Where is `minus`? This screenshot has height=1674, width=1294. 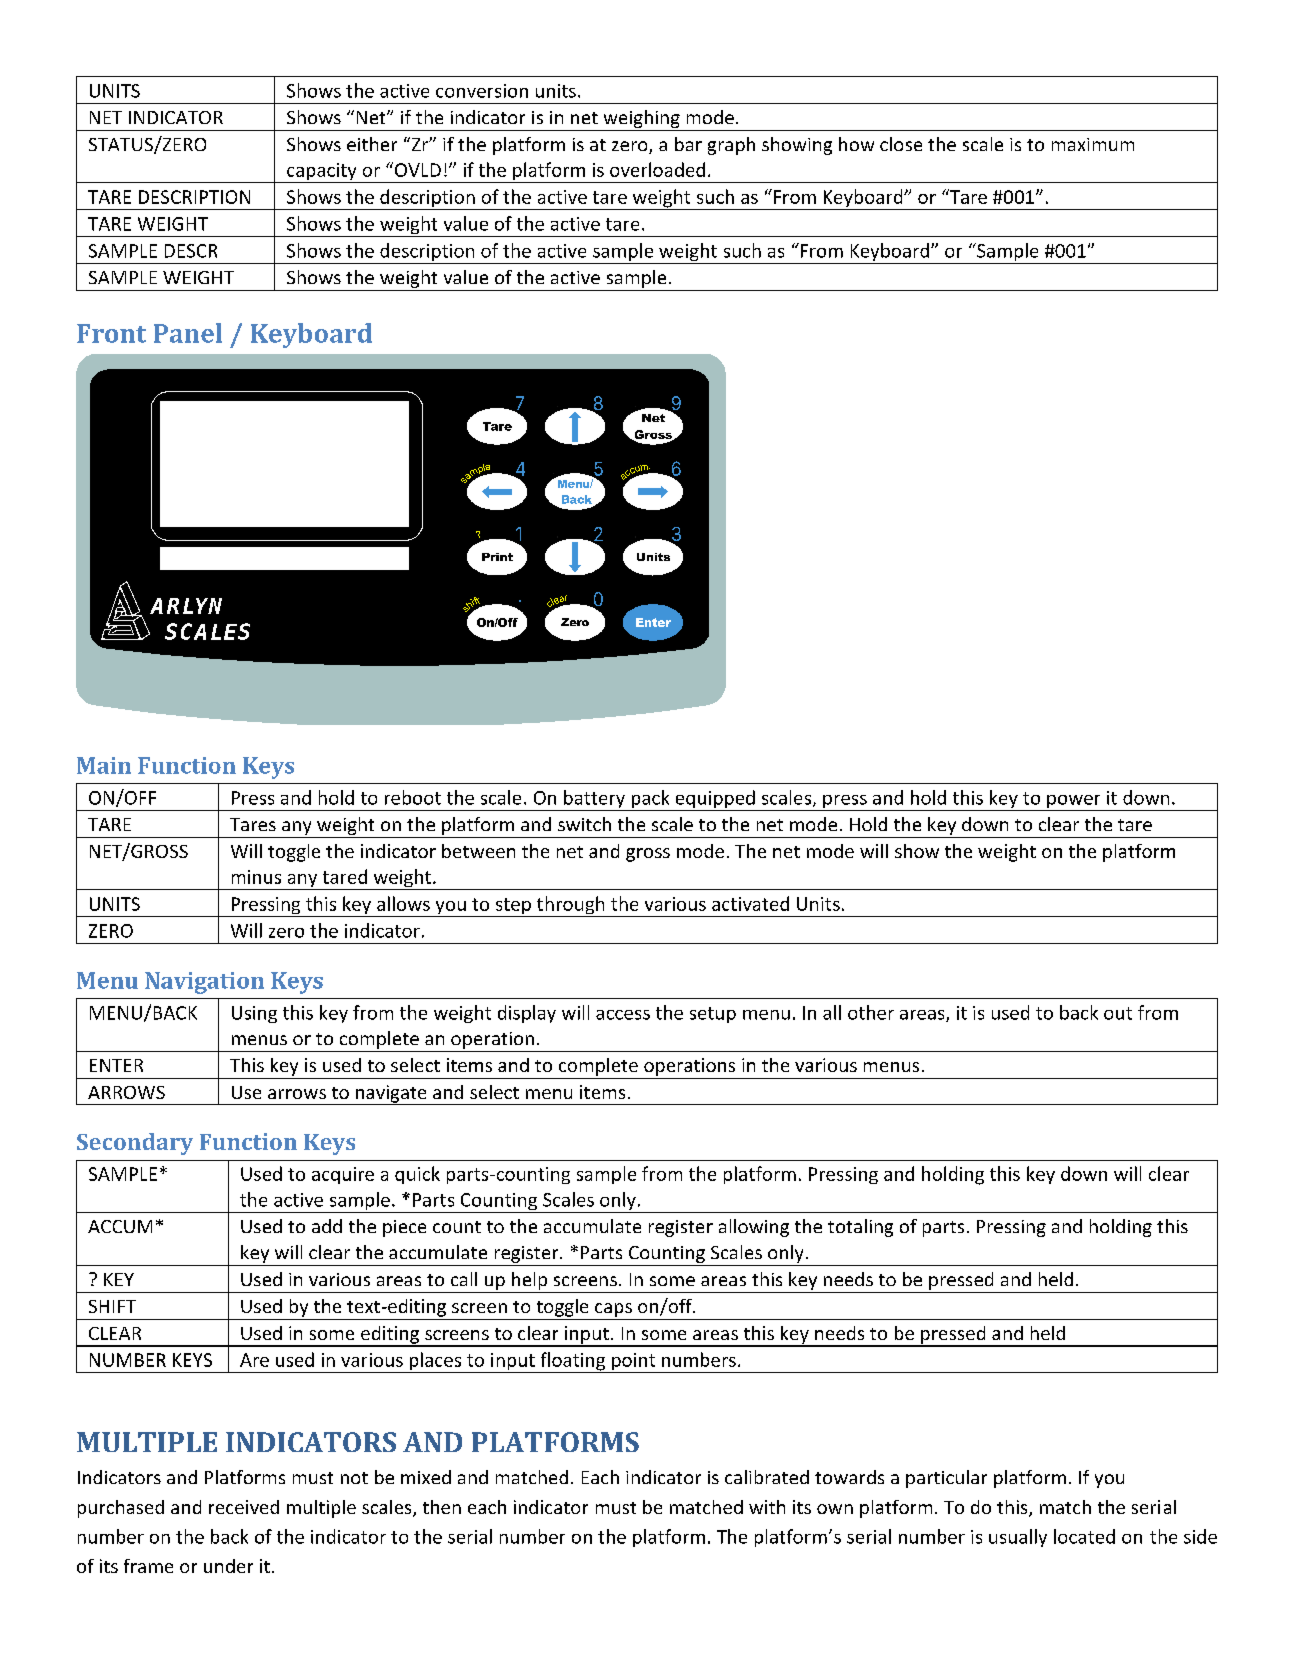 minus is located at coordinates (256, 877).
